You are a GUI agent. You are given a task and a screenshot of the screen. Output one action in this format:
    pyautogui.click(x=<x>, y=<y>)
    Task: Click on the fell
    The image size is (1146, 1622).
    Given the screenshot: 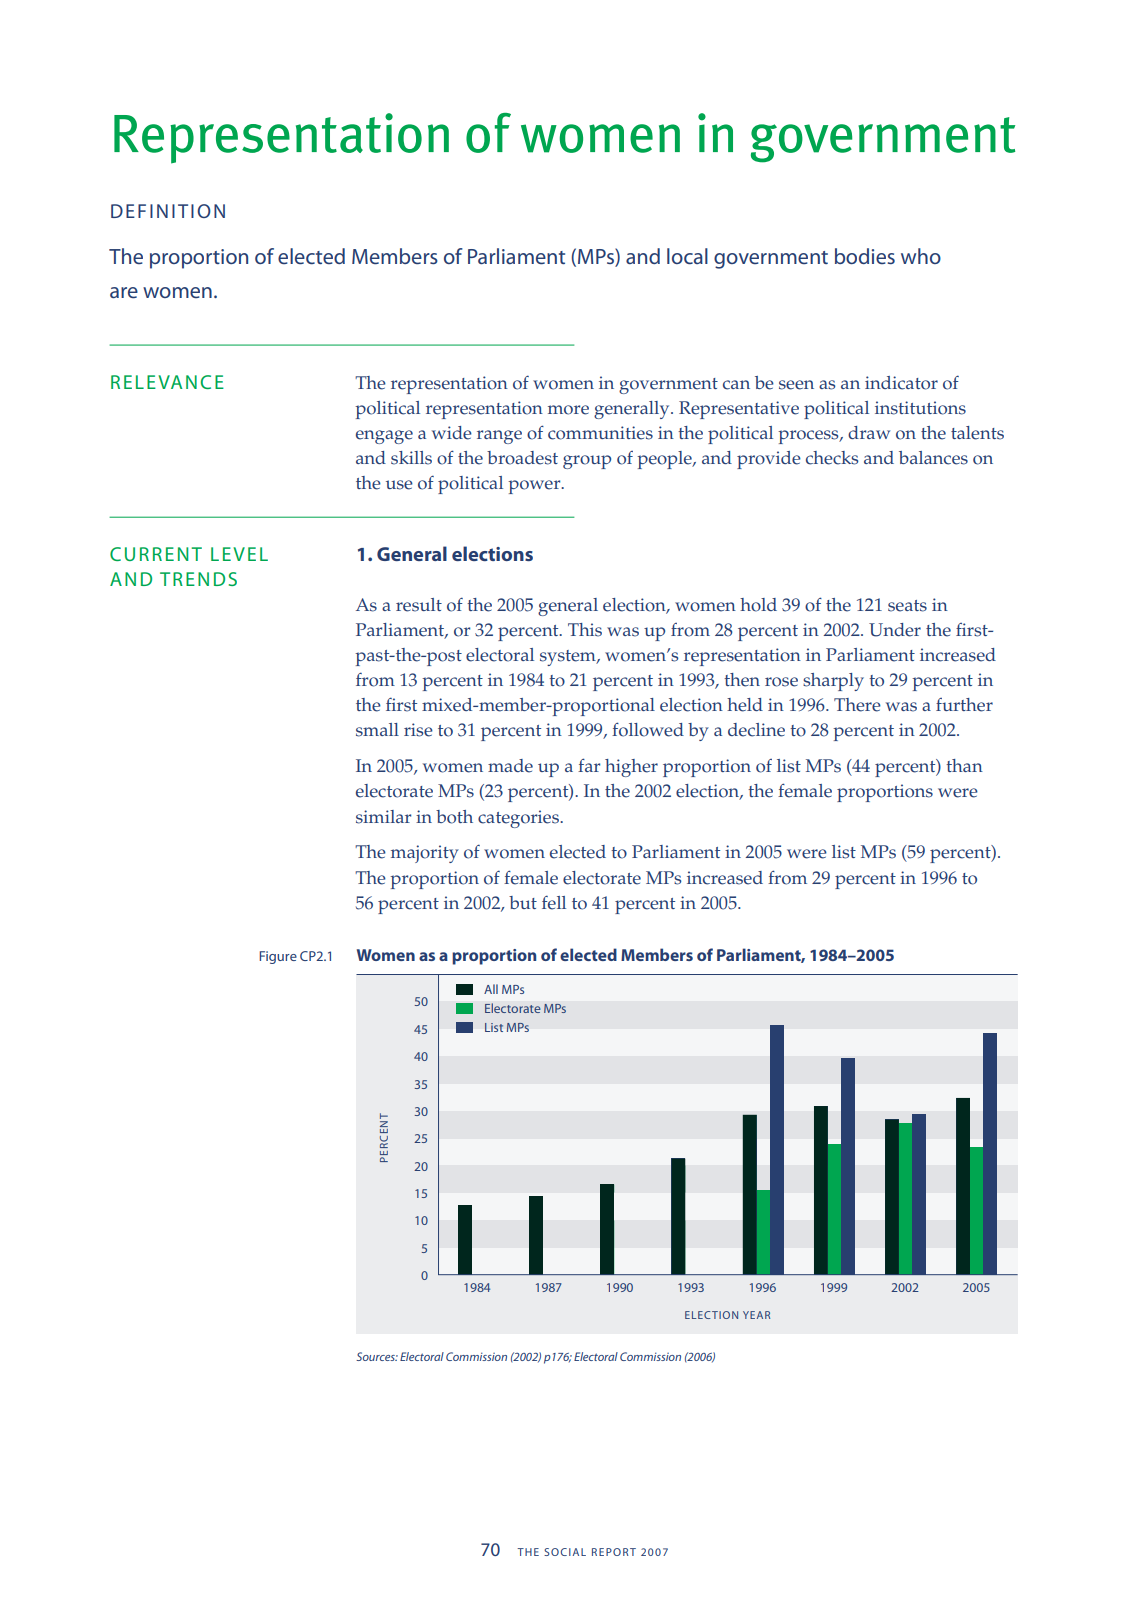 What is the action you would take?
    pyautogui.click(x=554, y=903)
